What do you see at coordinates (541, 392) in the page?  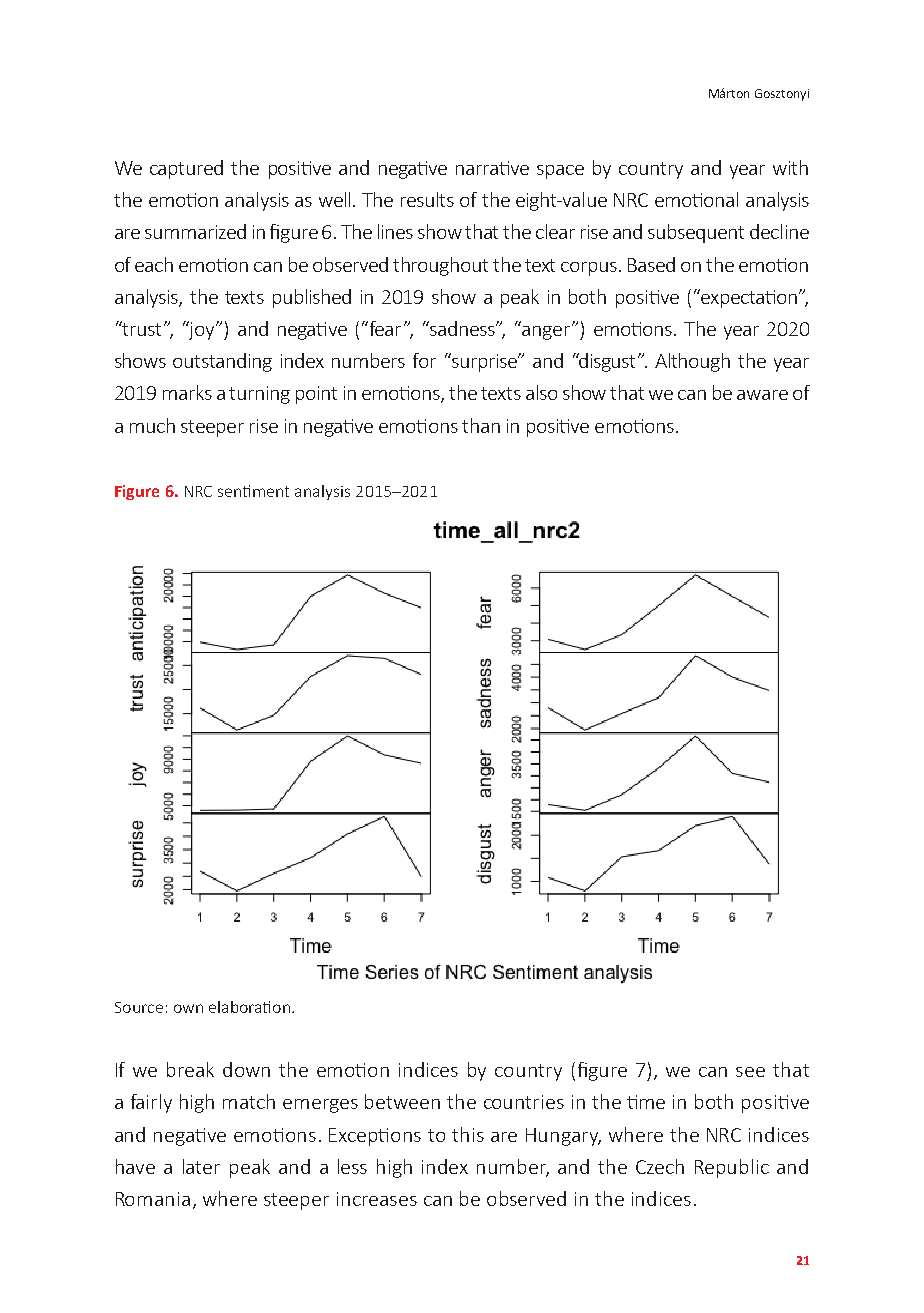 I see `also` at bounding box center [541, 392].
